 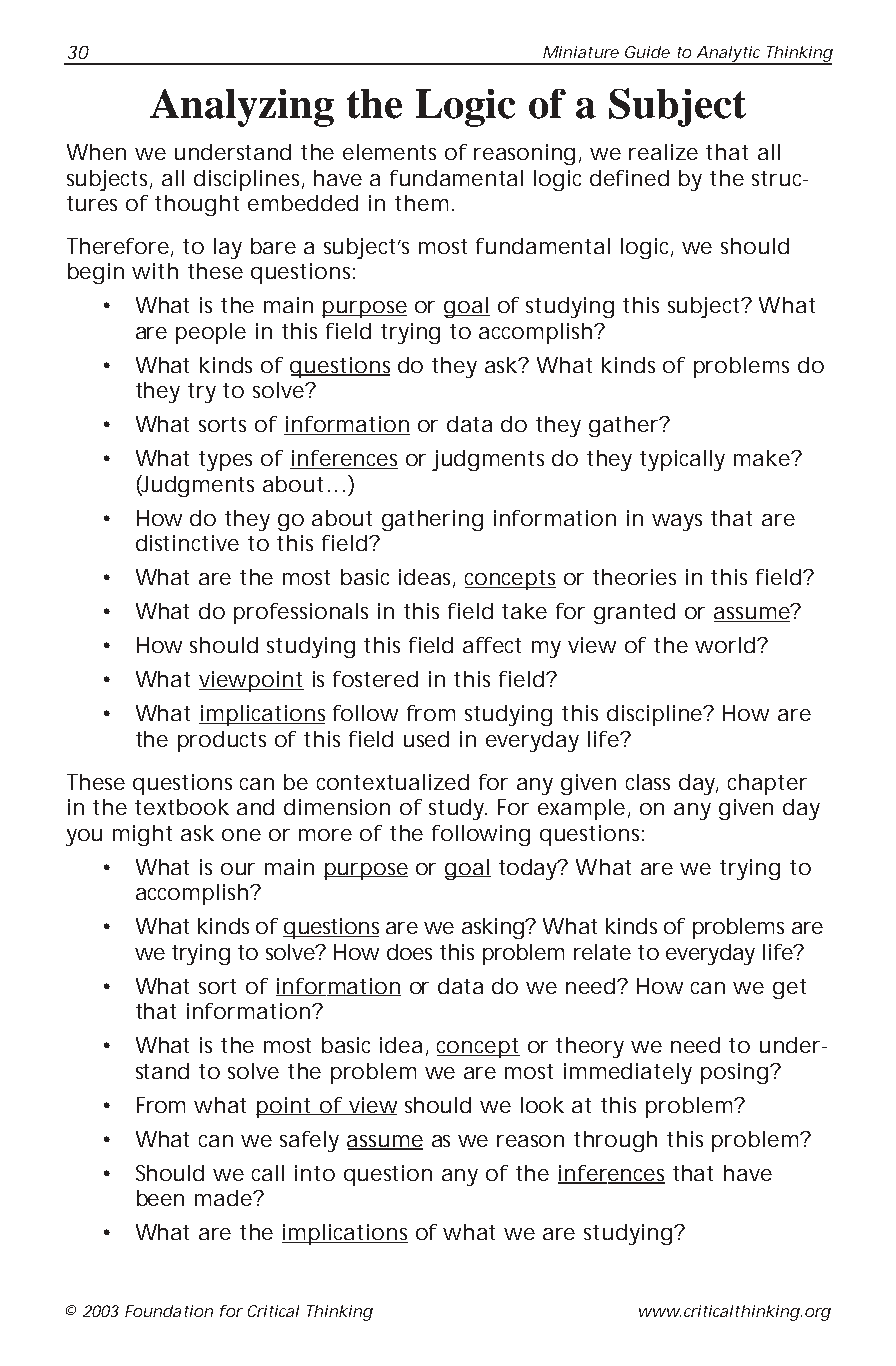 I want to click on Analytic, so click(x=728, y=55).
